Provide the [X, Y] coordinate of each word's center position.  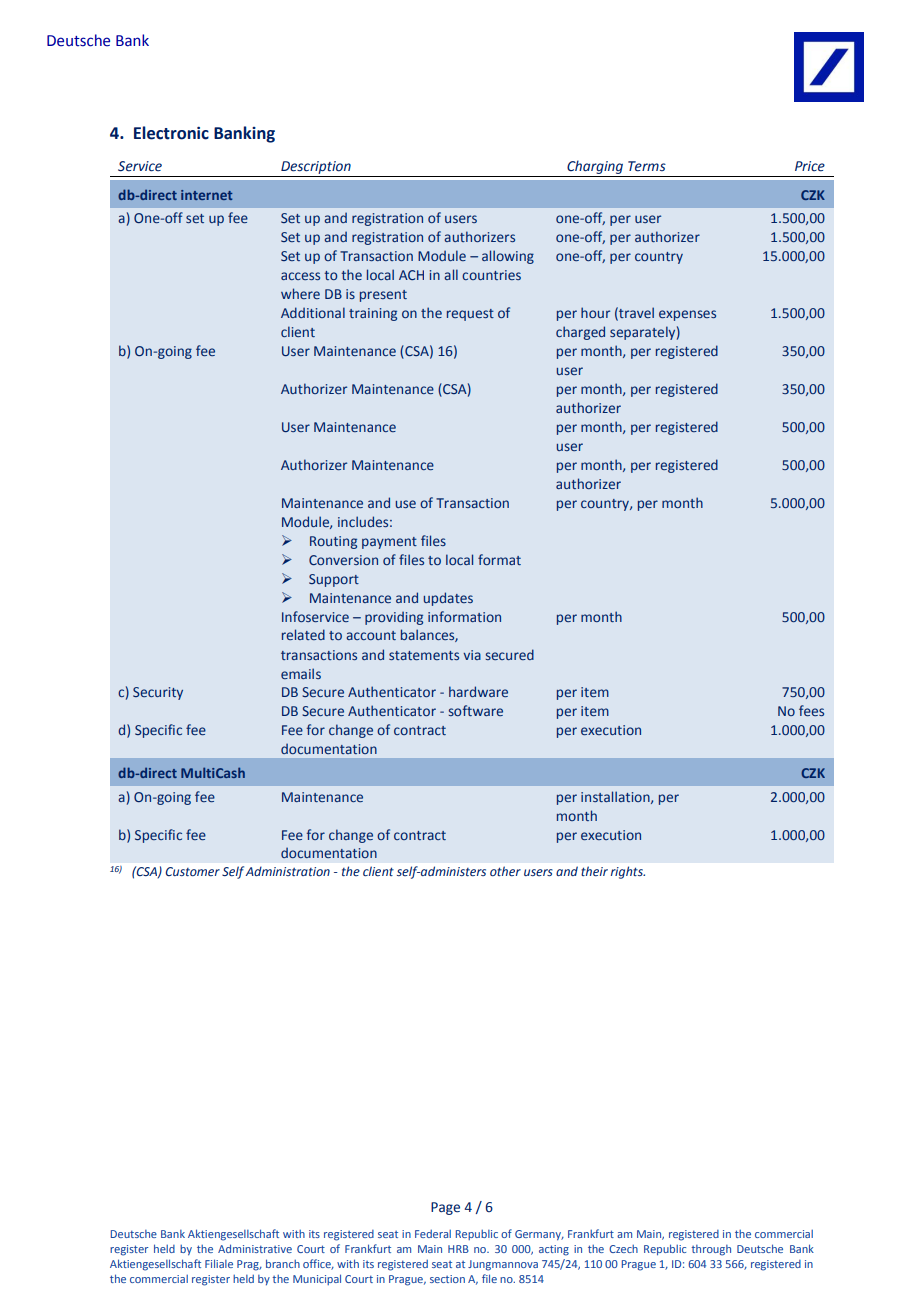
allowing [508, 257]
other [505, 871]
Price [810, 166]
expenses [687, 315]
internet [206, 195]
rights [628, 872]
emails [301, 673]
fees [811, 710]
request [470, 315]
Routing [333, 542]
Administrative [255, 1248]
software [476, 710]
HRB [458, 1249]
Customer [192, 871]
